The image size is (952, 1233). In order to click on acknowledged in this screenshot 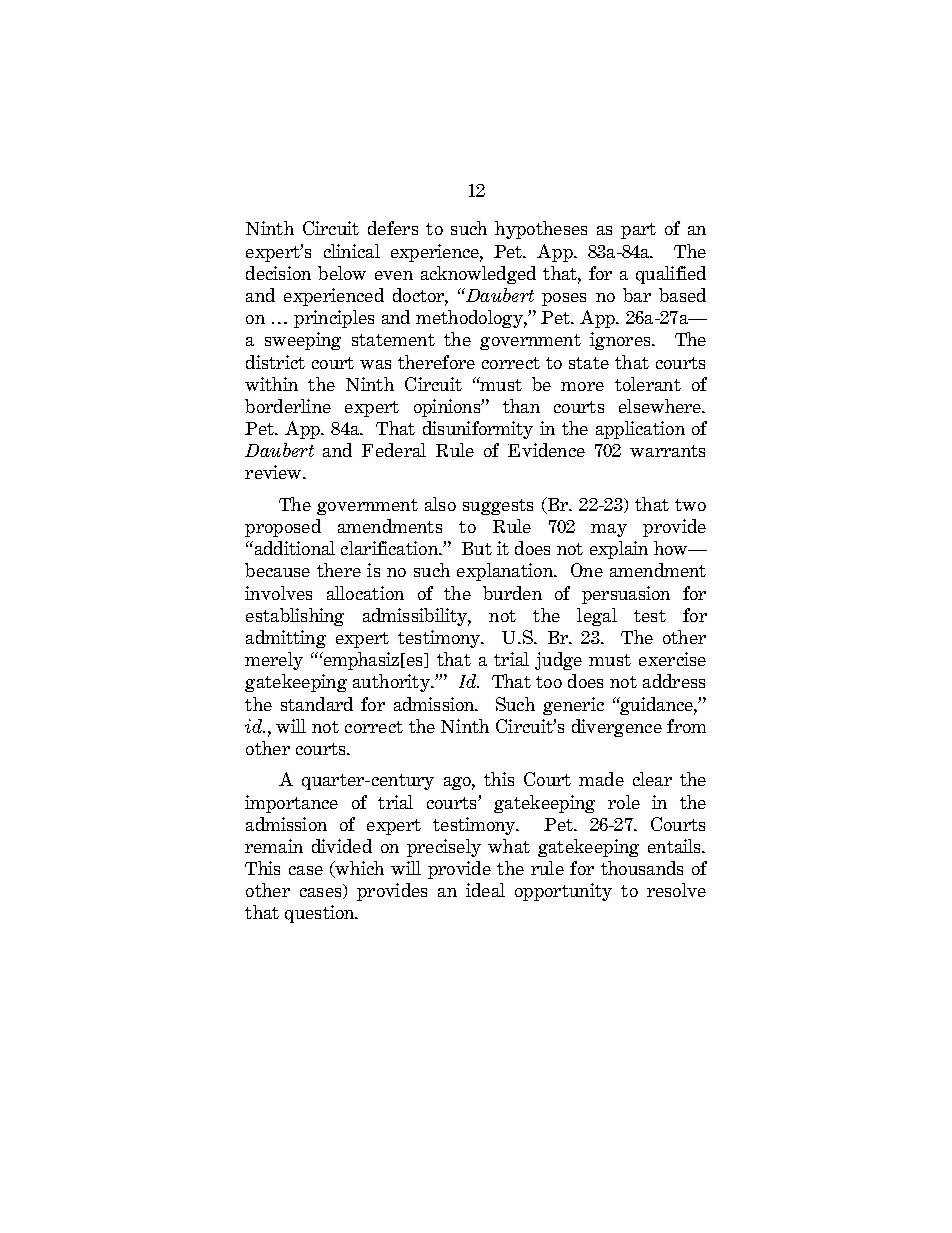, I will do `click(478, 275)`.
